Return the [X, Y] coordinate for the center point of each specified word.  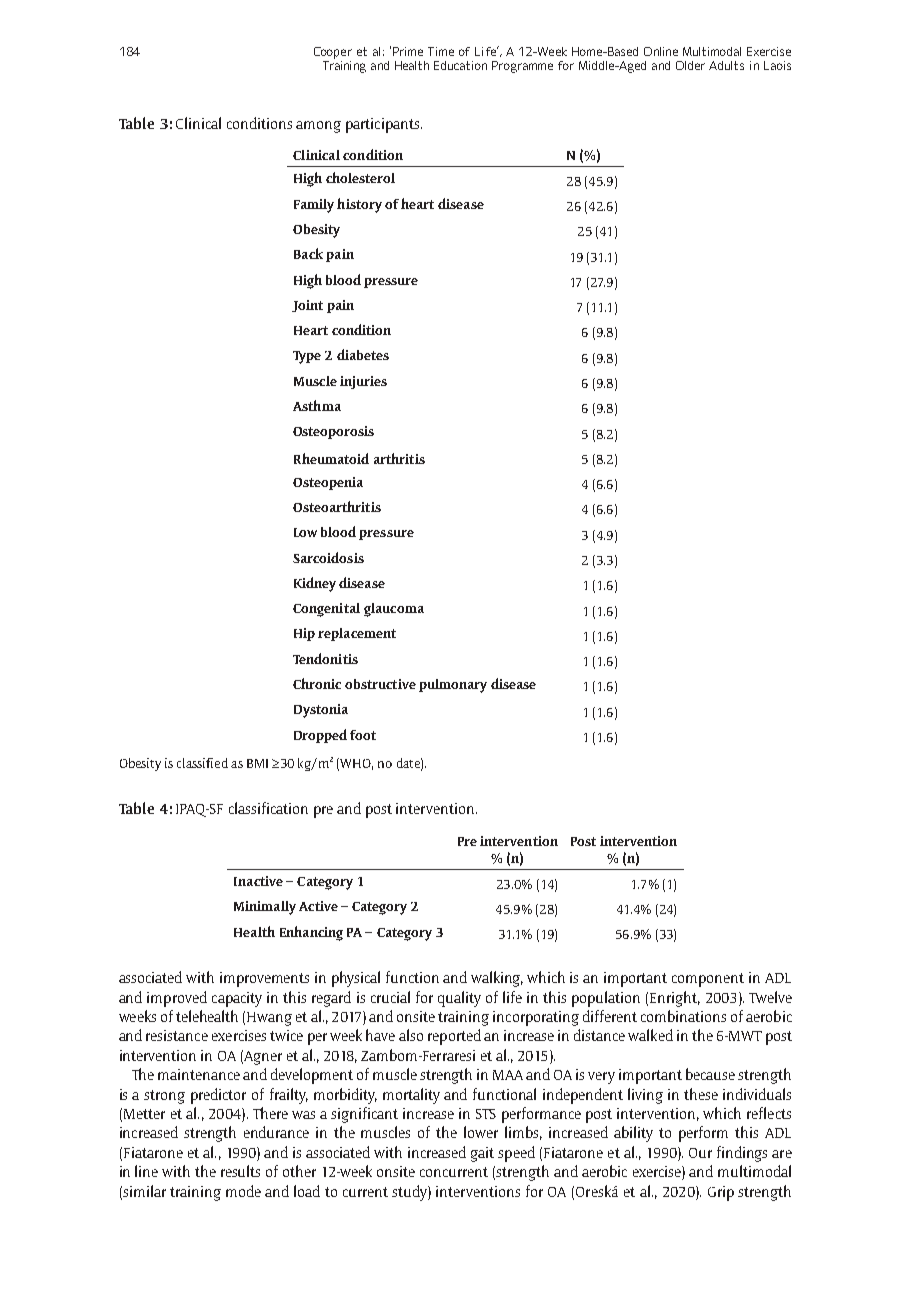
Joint [307, 306]
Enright [675, 999]
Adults [726, 65]
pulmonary [453, 686]
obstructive [380, 684]
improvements [264, 979]
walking [497, 979]
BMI [257, 763]
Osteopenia [328, 483]
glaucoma [394, 610]
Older [690, 65]
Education [460, 65]
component [708, 980]
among [318, 127]
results [240, 1171]
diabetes [363, 354]
